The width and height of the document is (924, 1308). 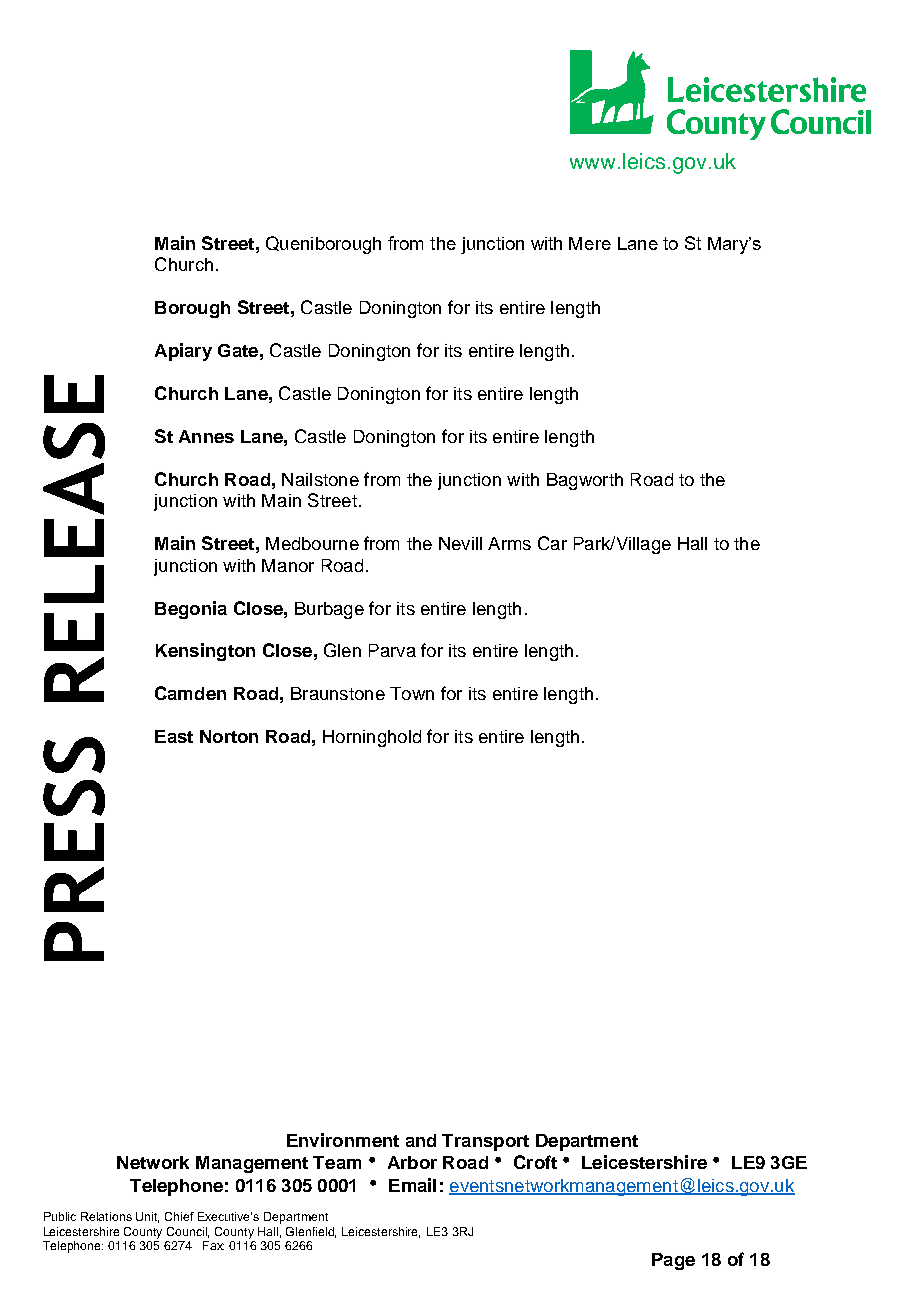 I want to click on Car, so click(x=552, y=543).
